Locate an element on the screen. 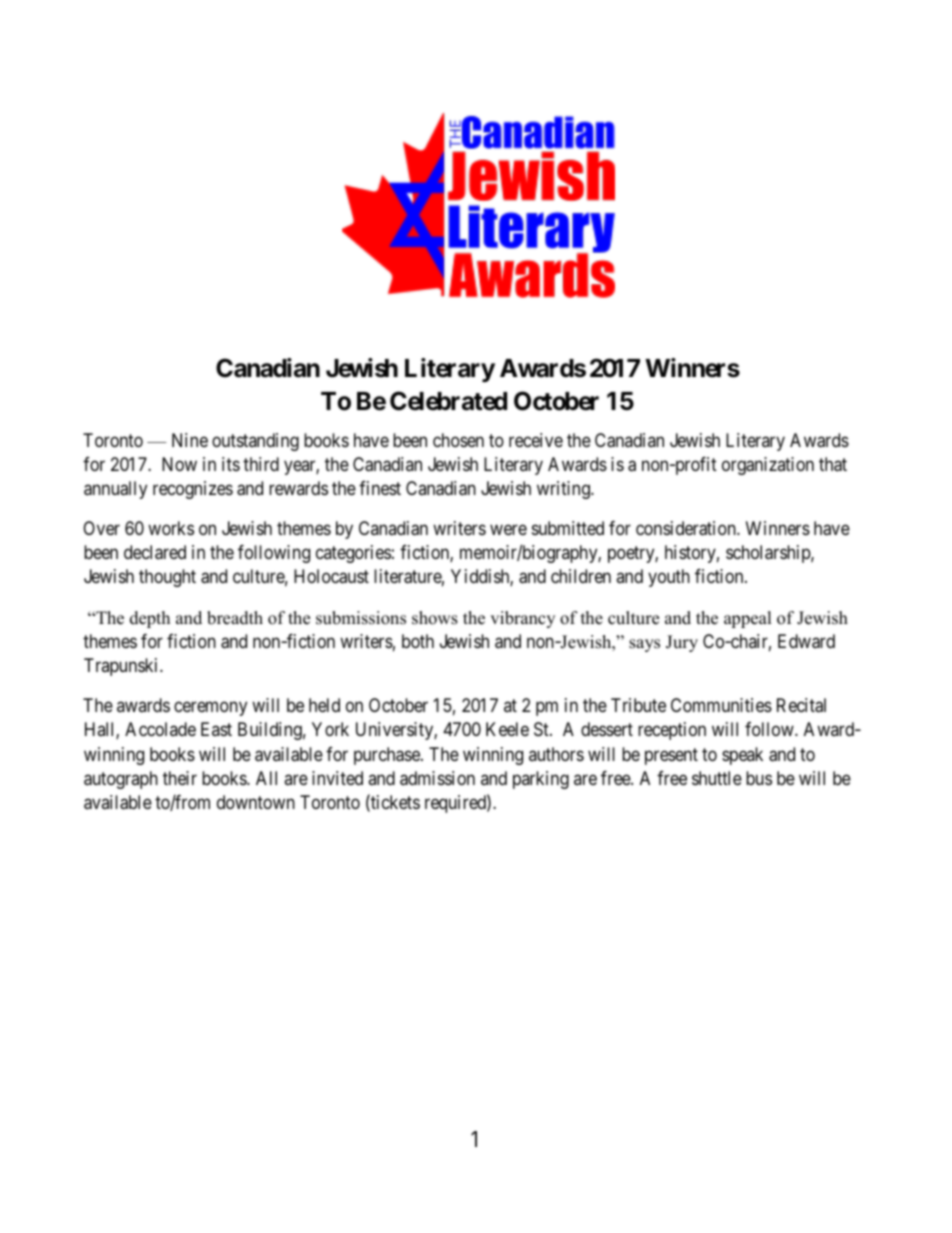 The image size is (952, 1233). youth is located at coordinates (669, 578).
